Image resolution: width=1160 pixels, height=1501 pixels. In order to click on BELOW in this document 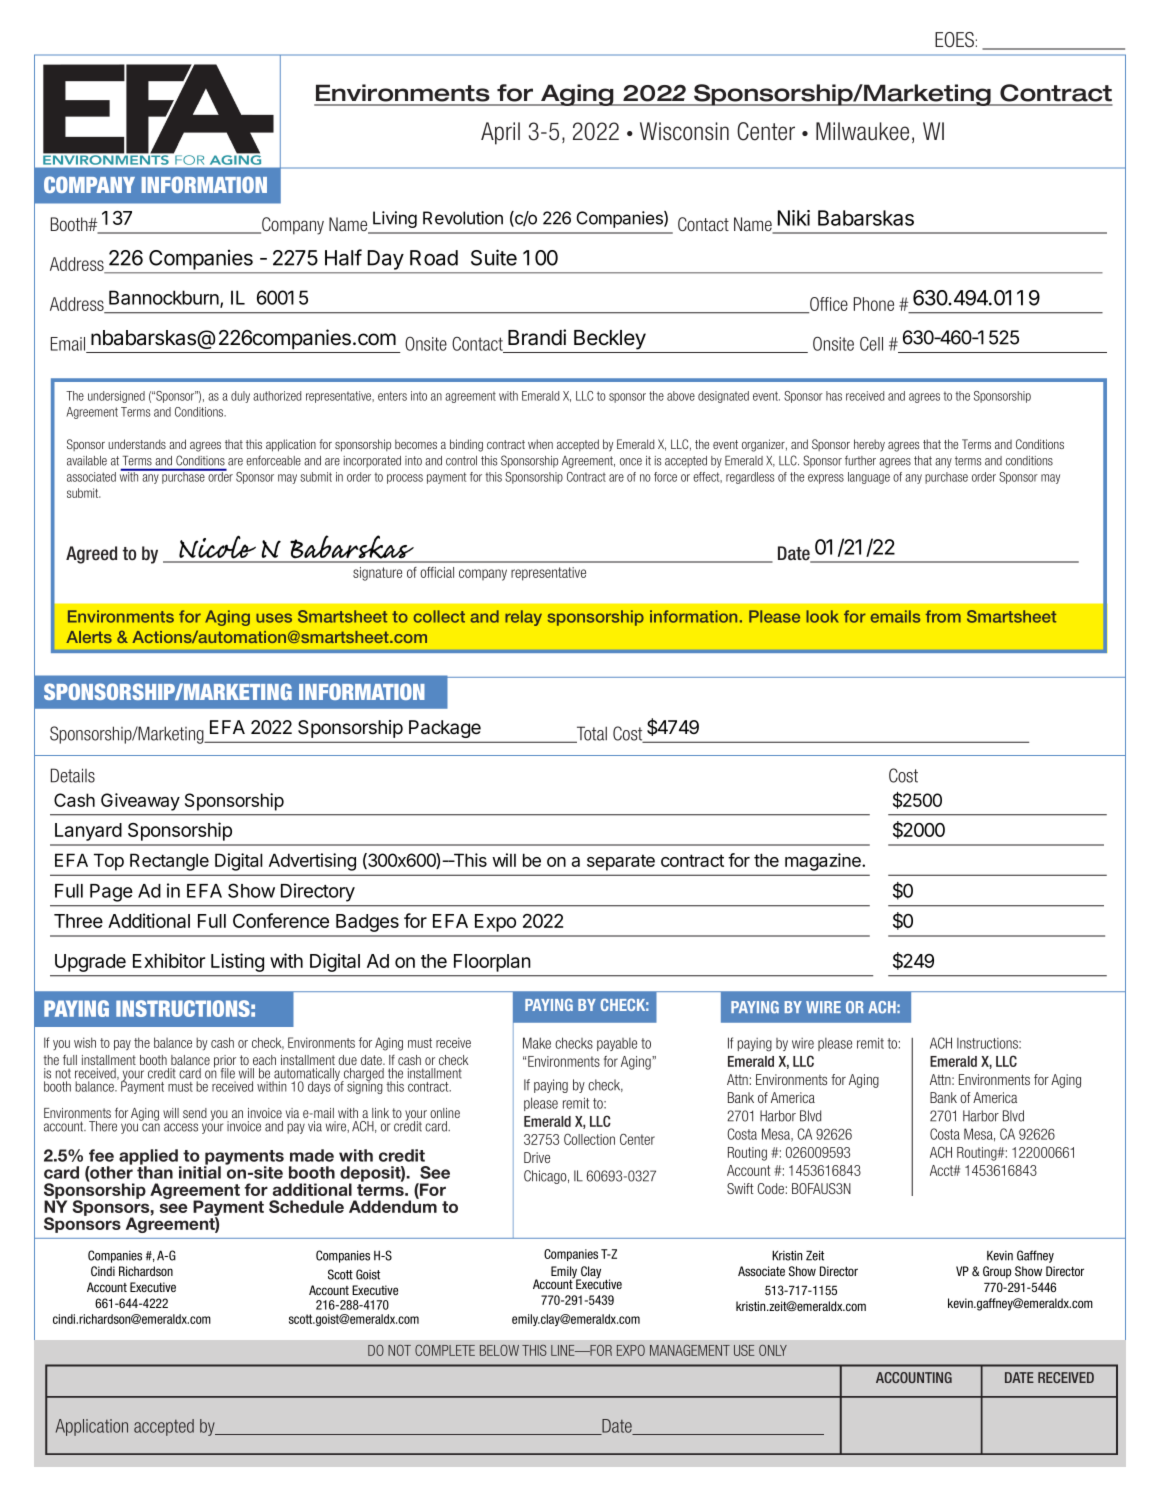, I will do `click(499, 1350)`.
